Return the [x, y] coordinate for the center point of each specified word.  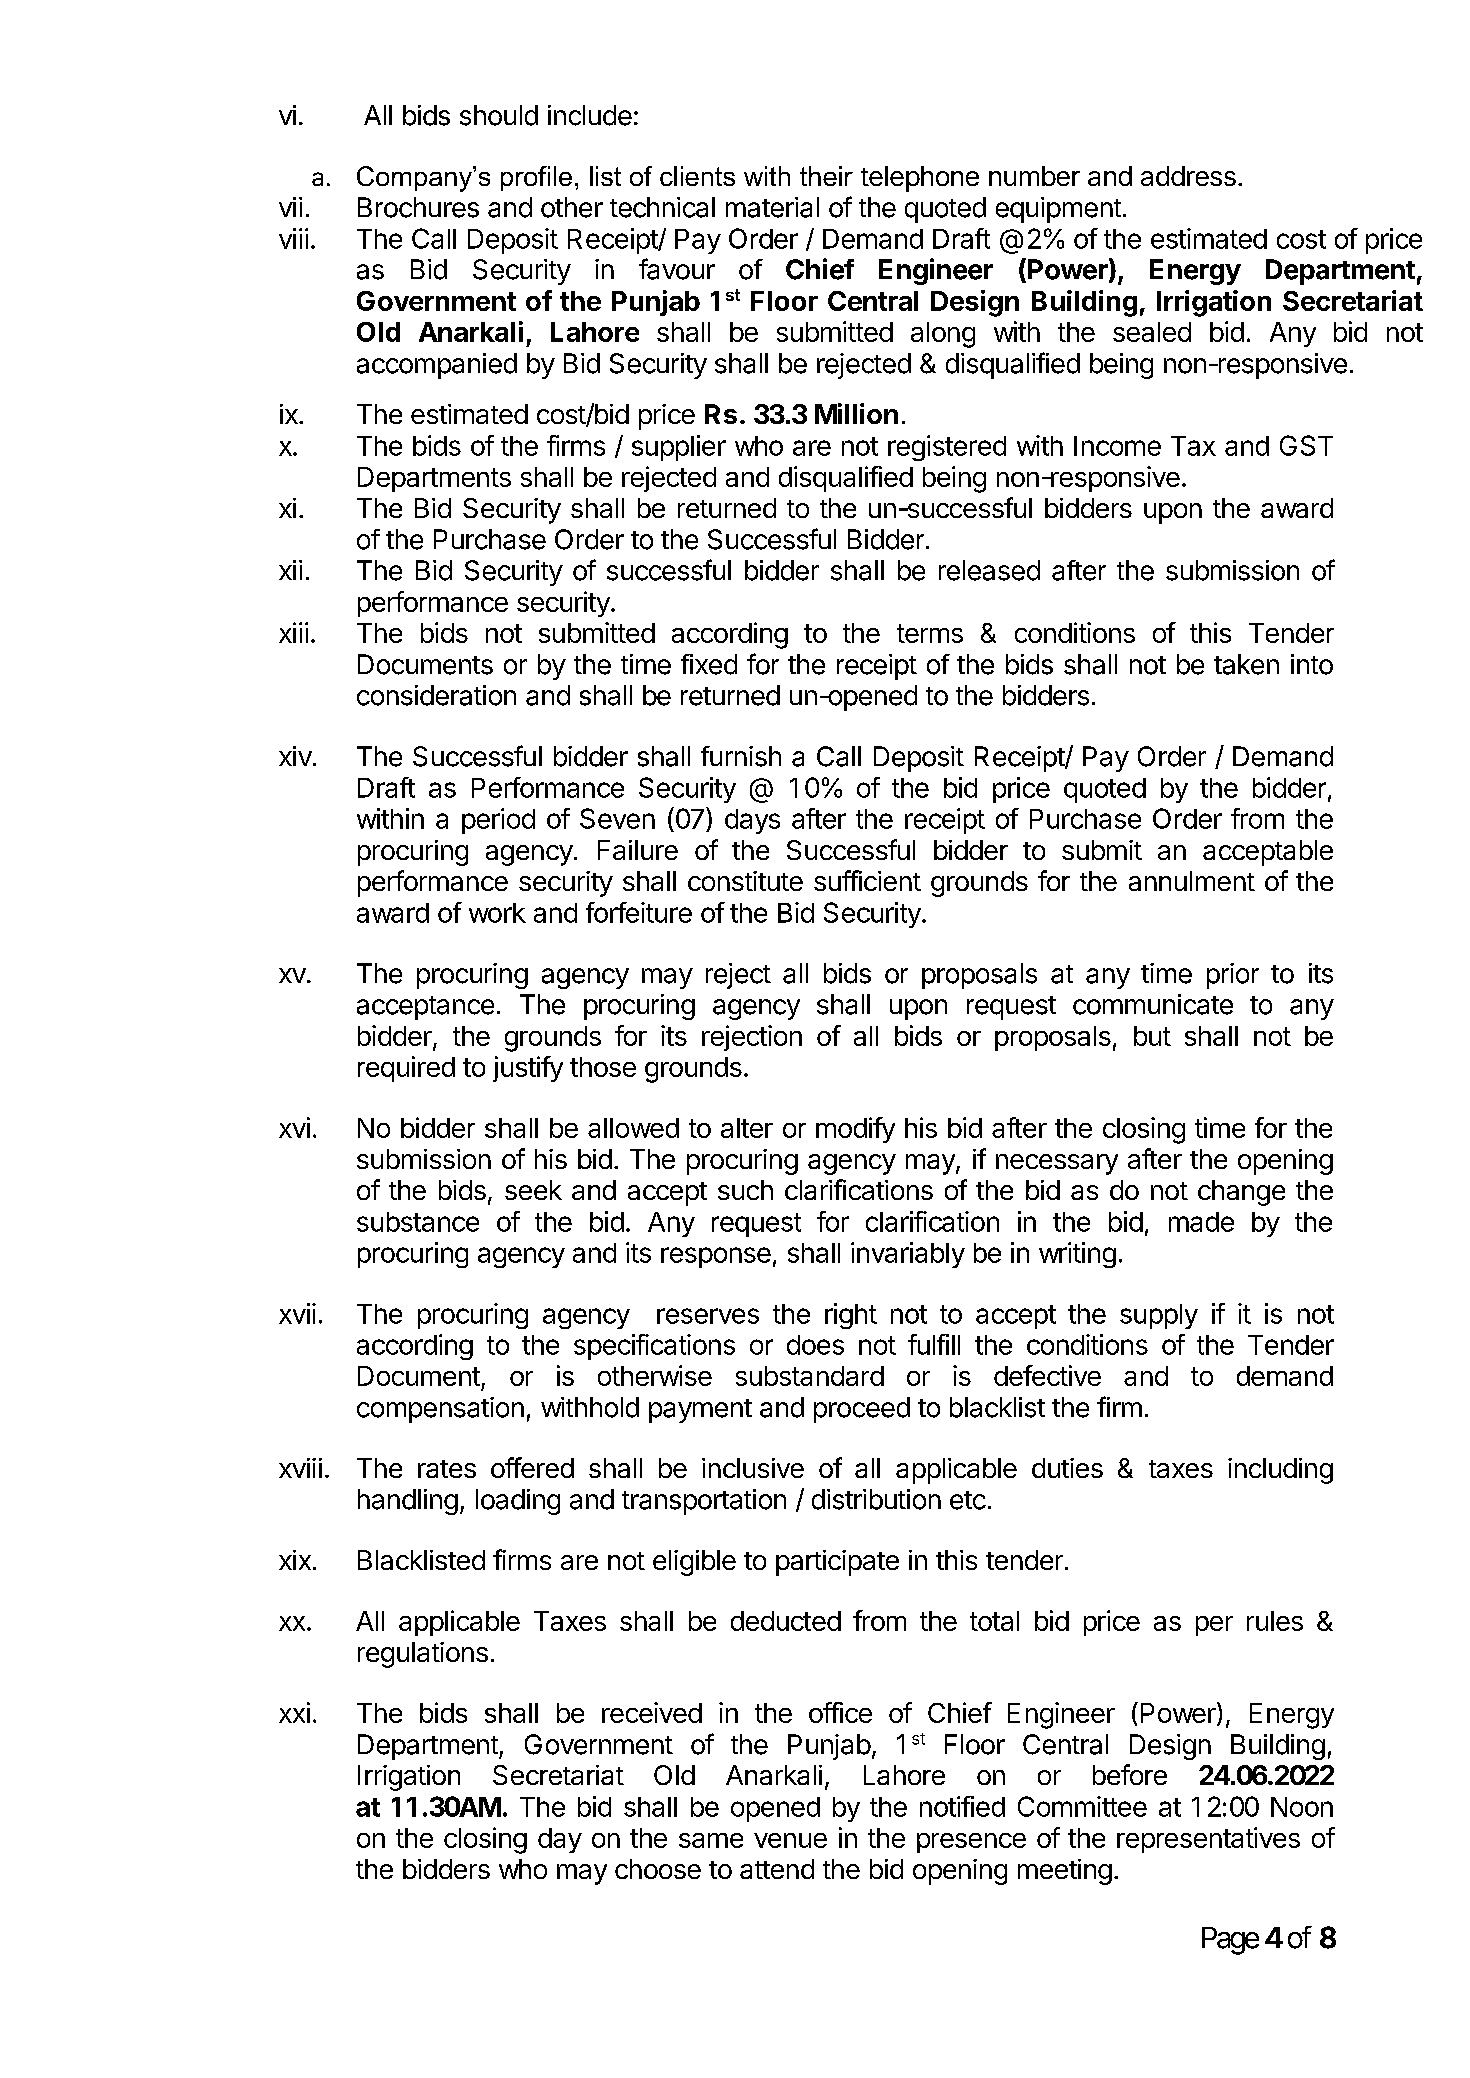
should [499, 115]
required [406, 1069]
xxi [294, 1712]
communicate [1153, 1004]
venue [790, 1840]
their [826, 176]
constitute [745, 881]
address [1188, 176]
